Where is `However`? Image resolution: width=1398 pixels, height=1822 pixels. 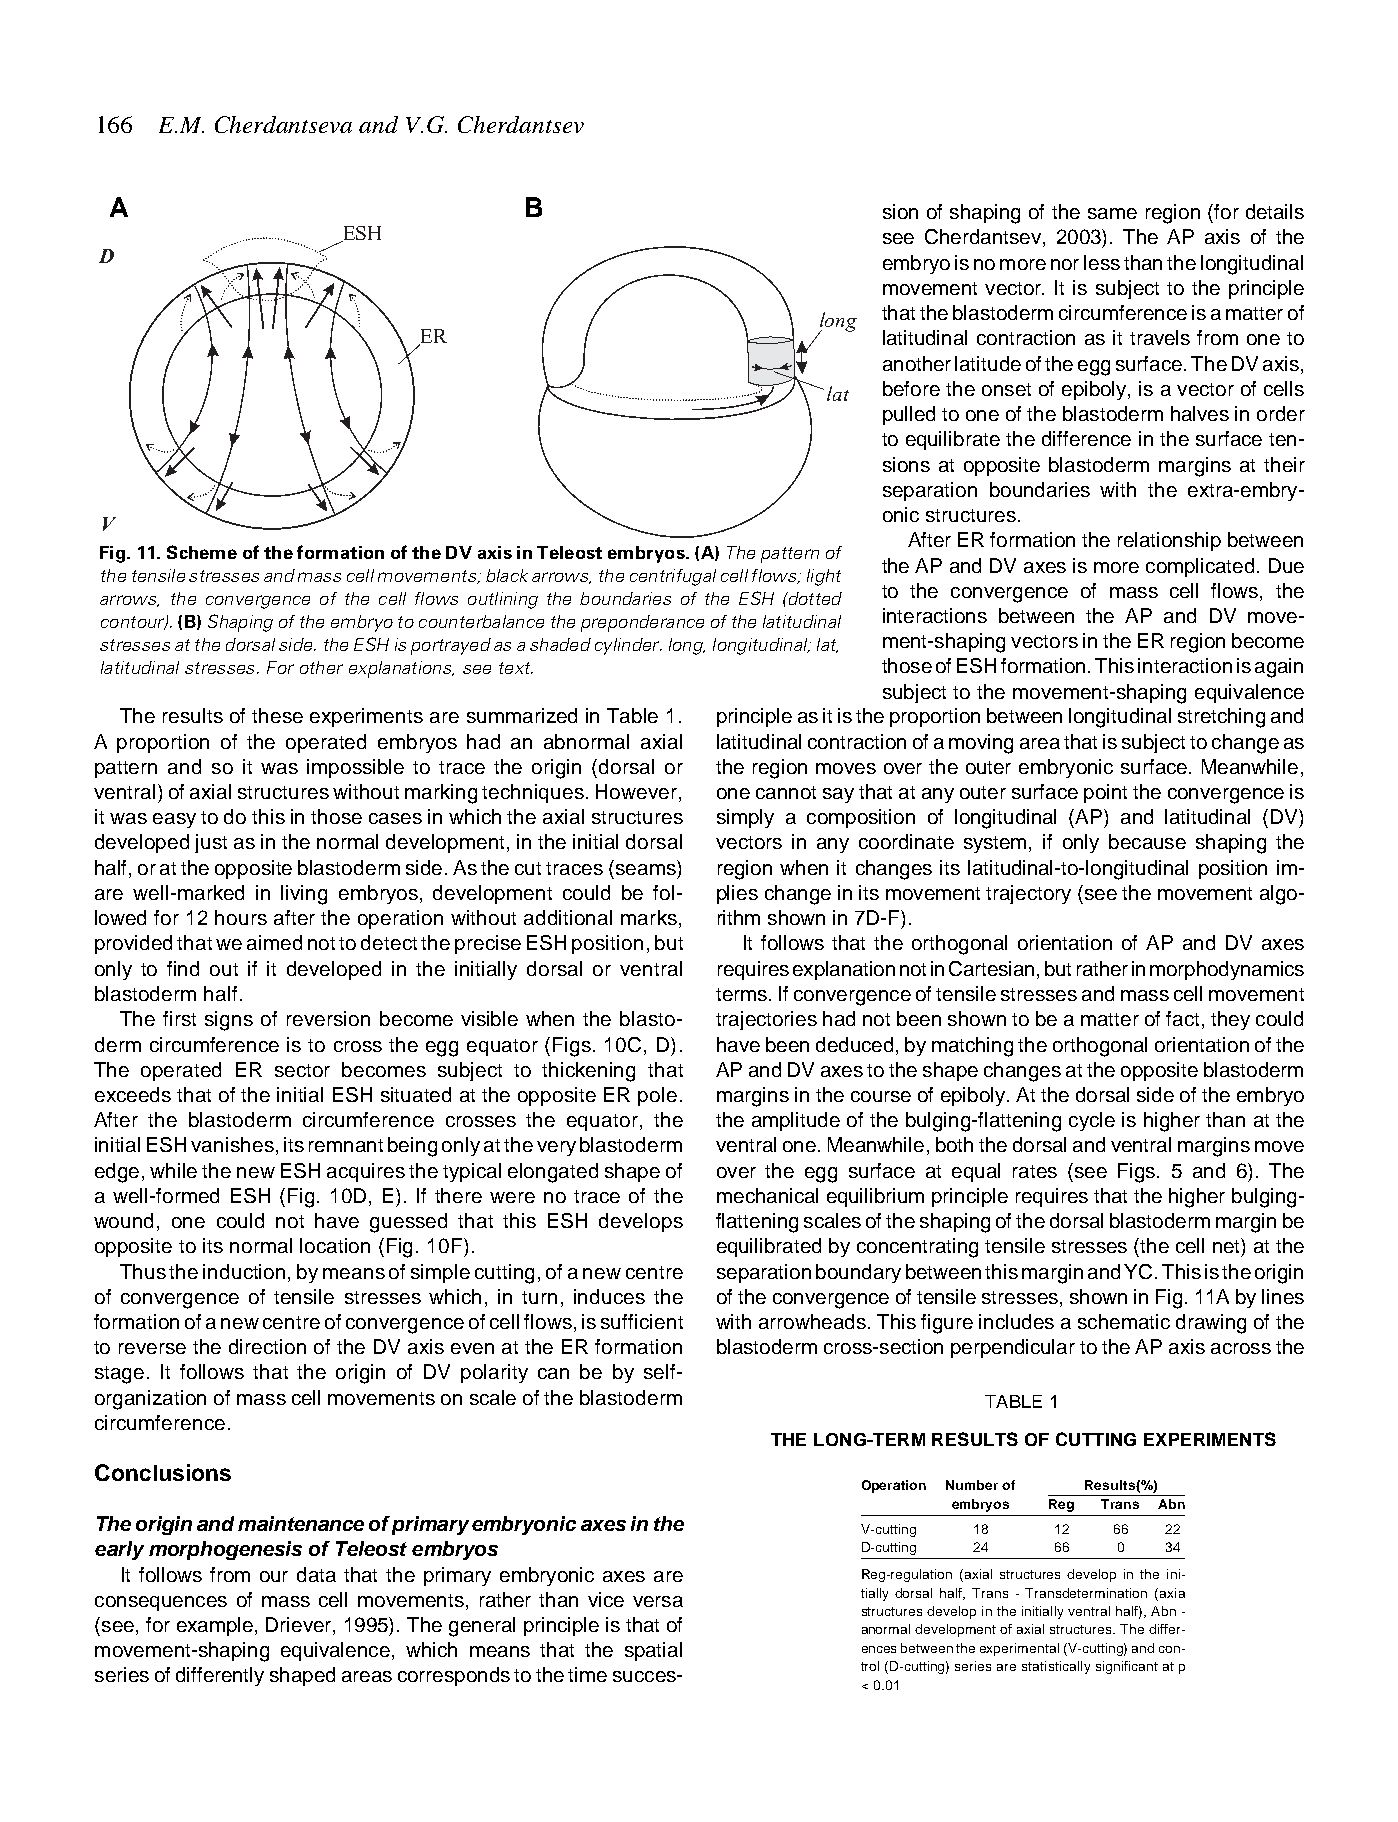
However is located at coordinates (638, 793).
